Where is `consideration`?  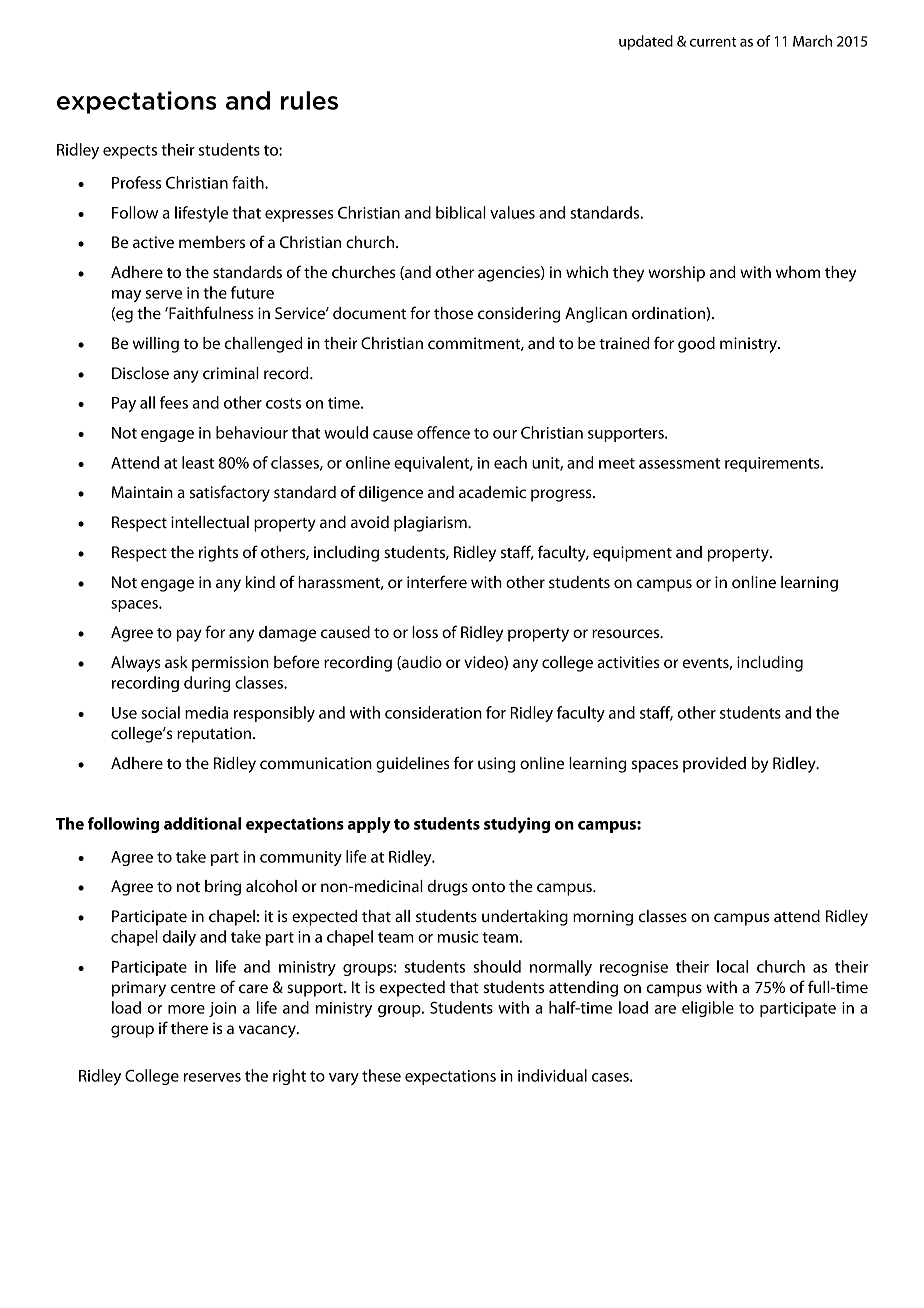
consideration is located at coordinates (433, 712).
